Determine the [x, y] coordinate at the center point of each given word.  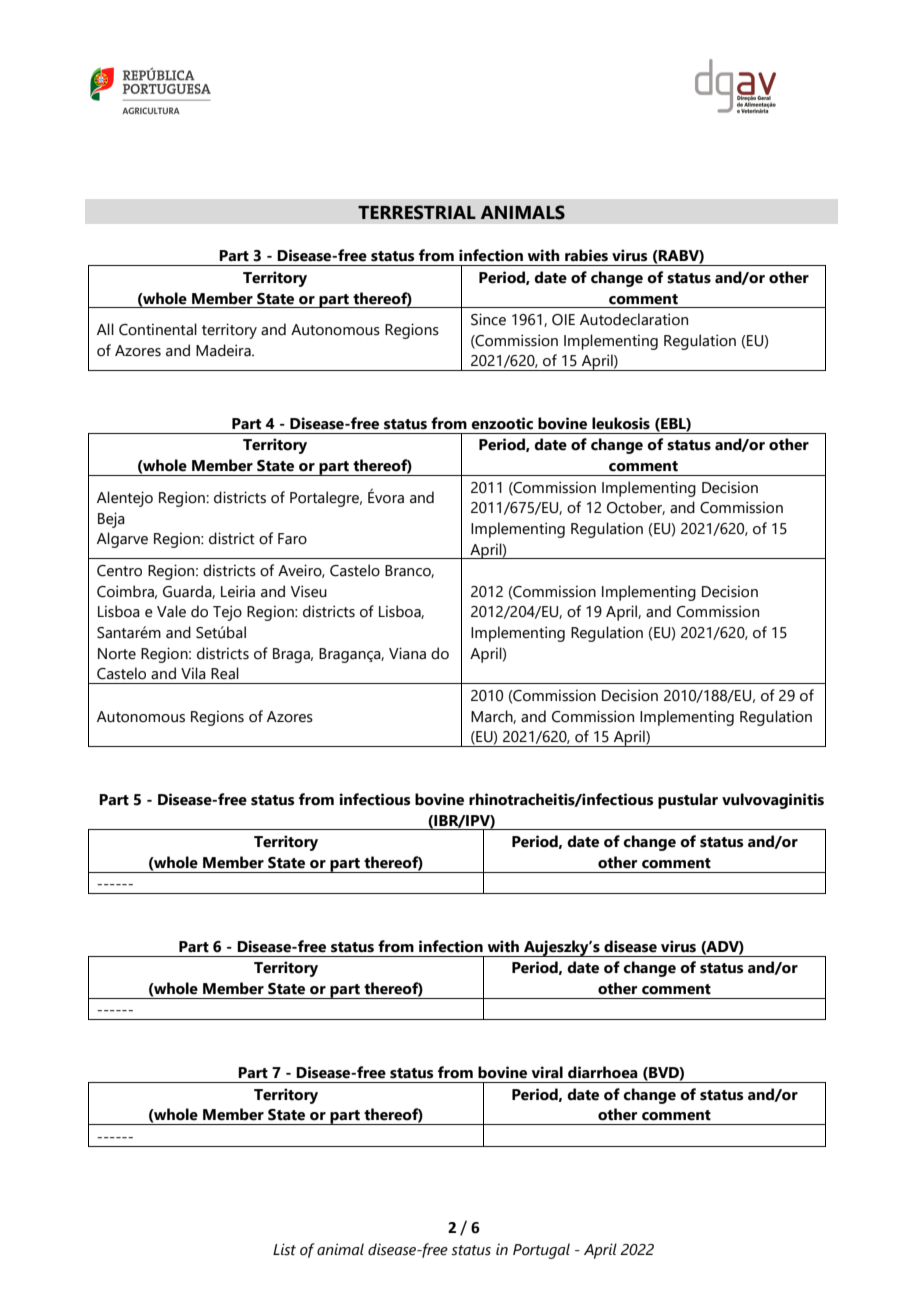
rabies [586, 255]
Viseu [309, 591]
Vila [193, 673]
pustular [688, 801]
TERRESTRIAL [417, 212]
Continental [158, 329]
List [284, 1249]
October [636, 508]
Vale [171, 611]
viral [547, 1072]
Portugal [541, 1251]
